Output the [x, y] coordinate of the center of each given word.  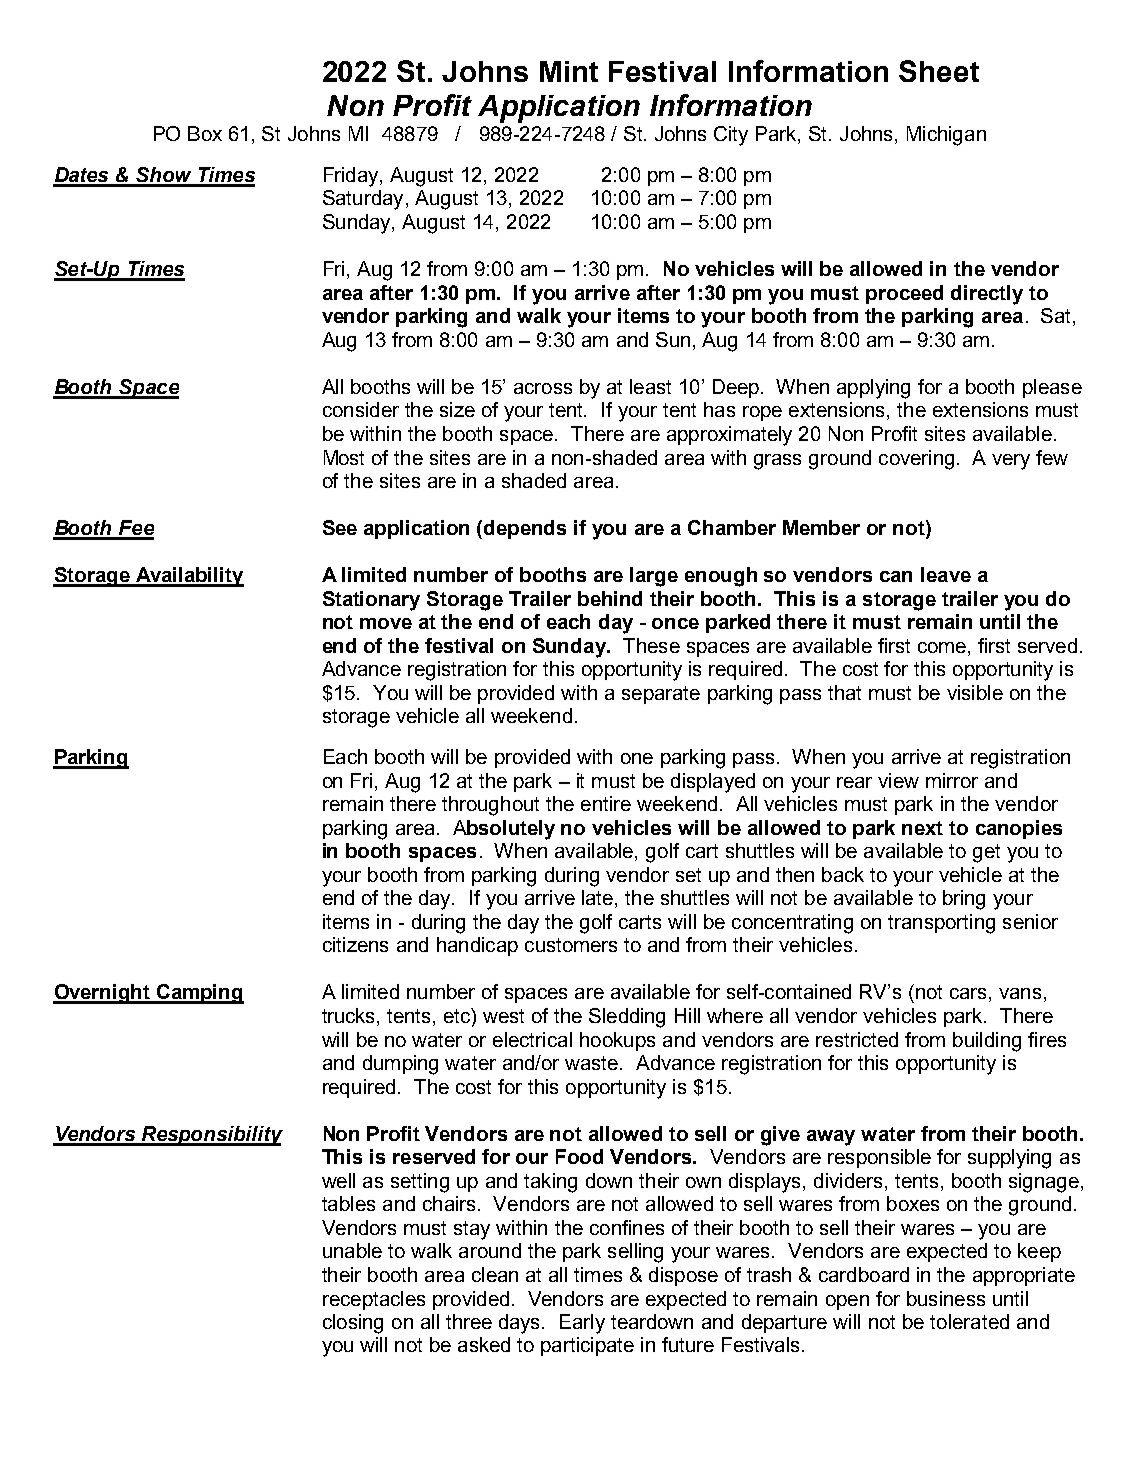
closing [353, 1324]
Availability [189, 577]
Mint [569, 71]
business [946, 1298]
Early [582, 1324]
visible [975, 692]
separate [661, 695]
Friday [352, 177]
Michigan [946, 136]
